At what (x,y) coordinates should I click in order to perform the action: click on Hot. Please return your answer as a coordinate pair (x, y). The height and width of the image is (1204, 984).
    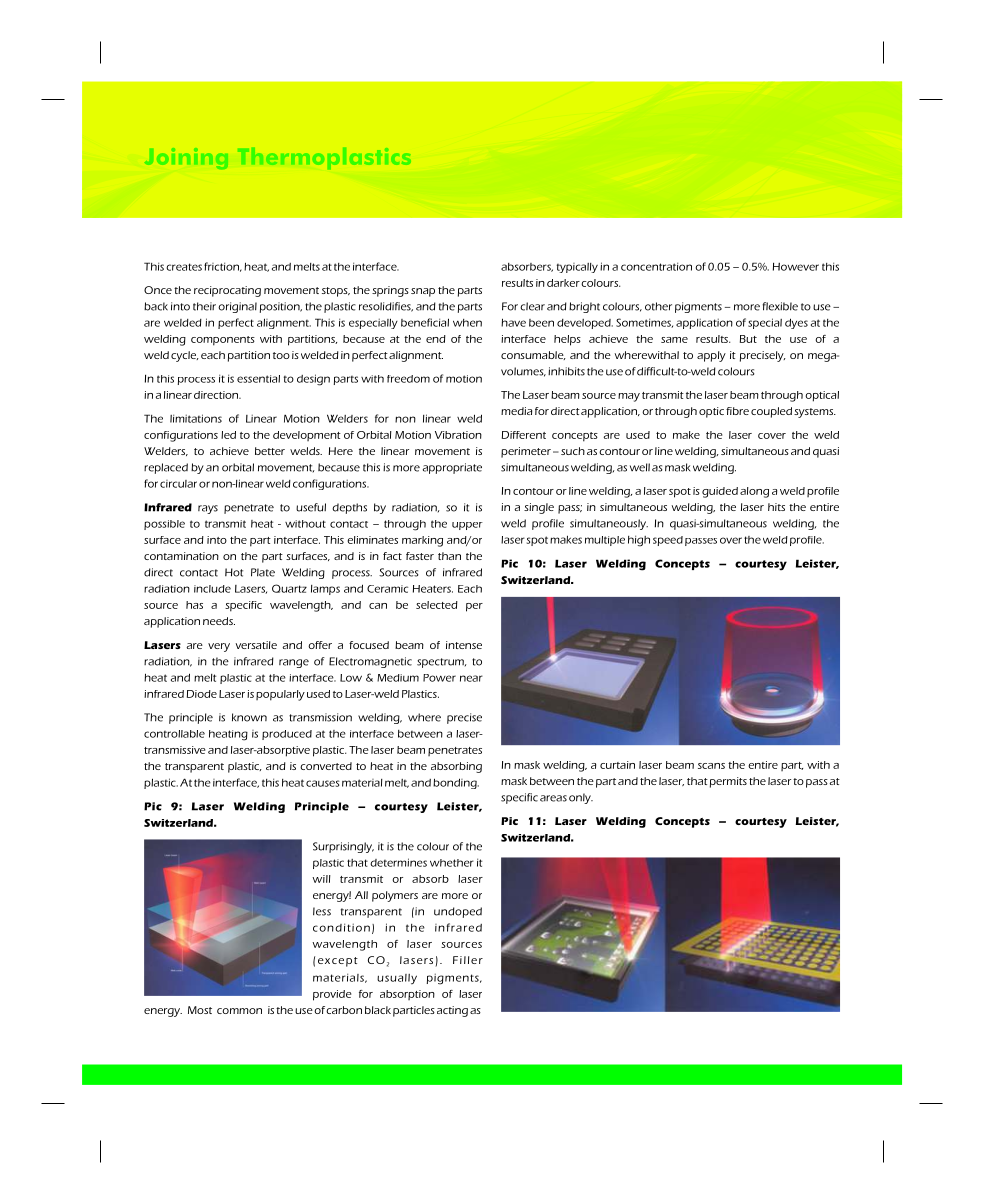
    Looking at the image, I should click on (234, 572).
